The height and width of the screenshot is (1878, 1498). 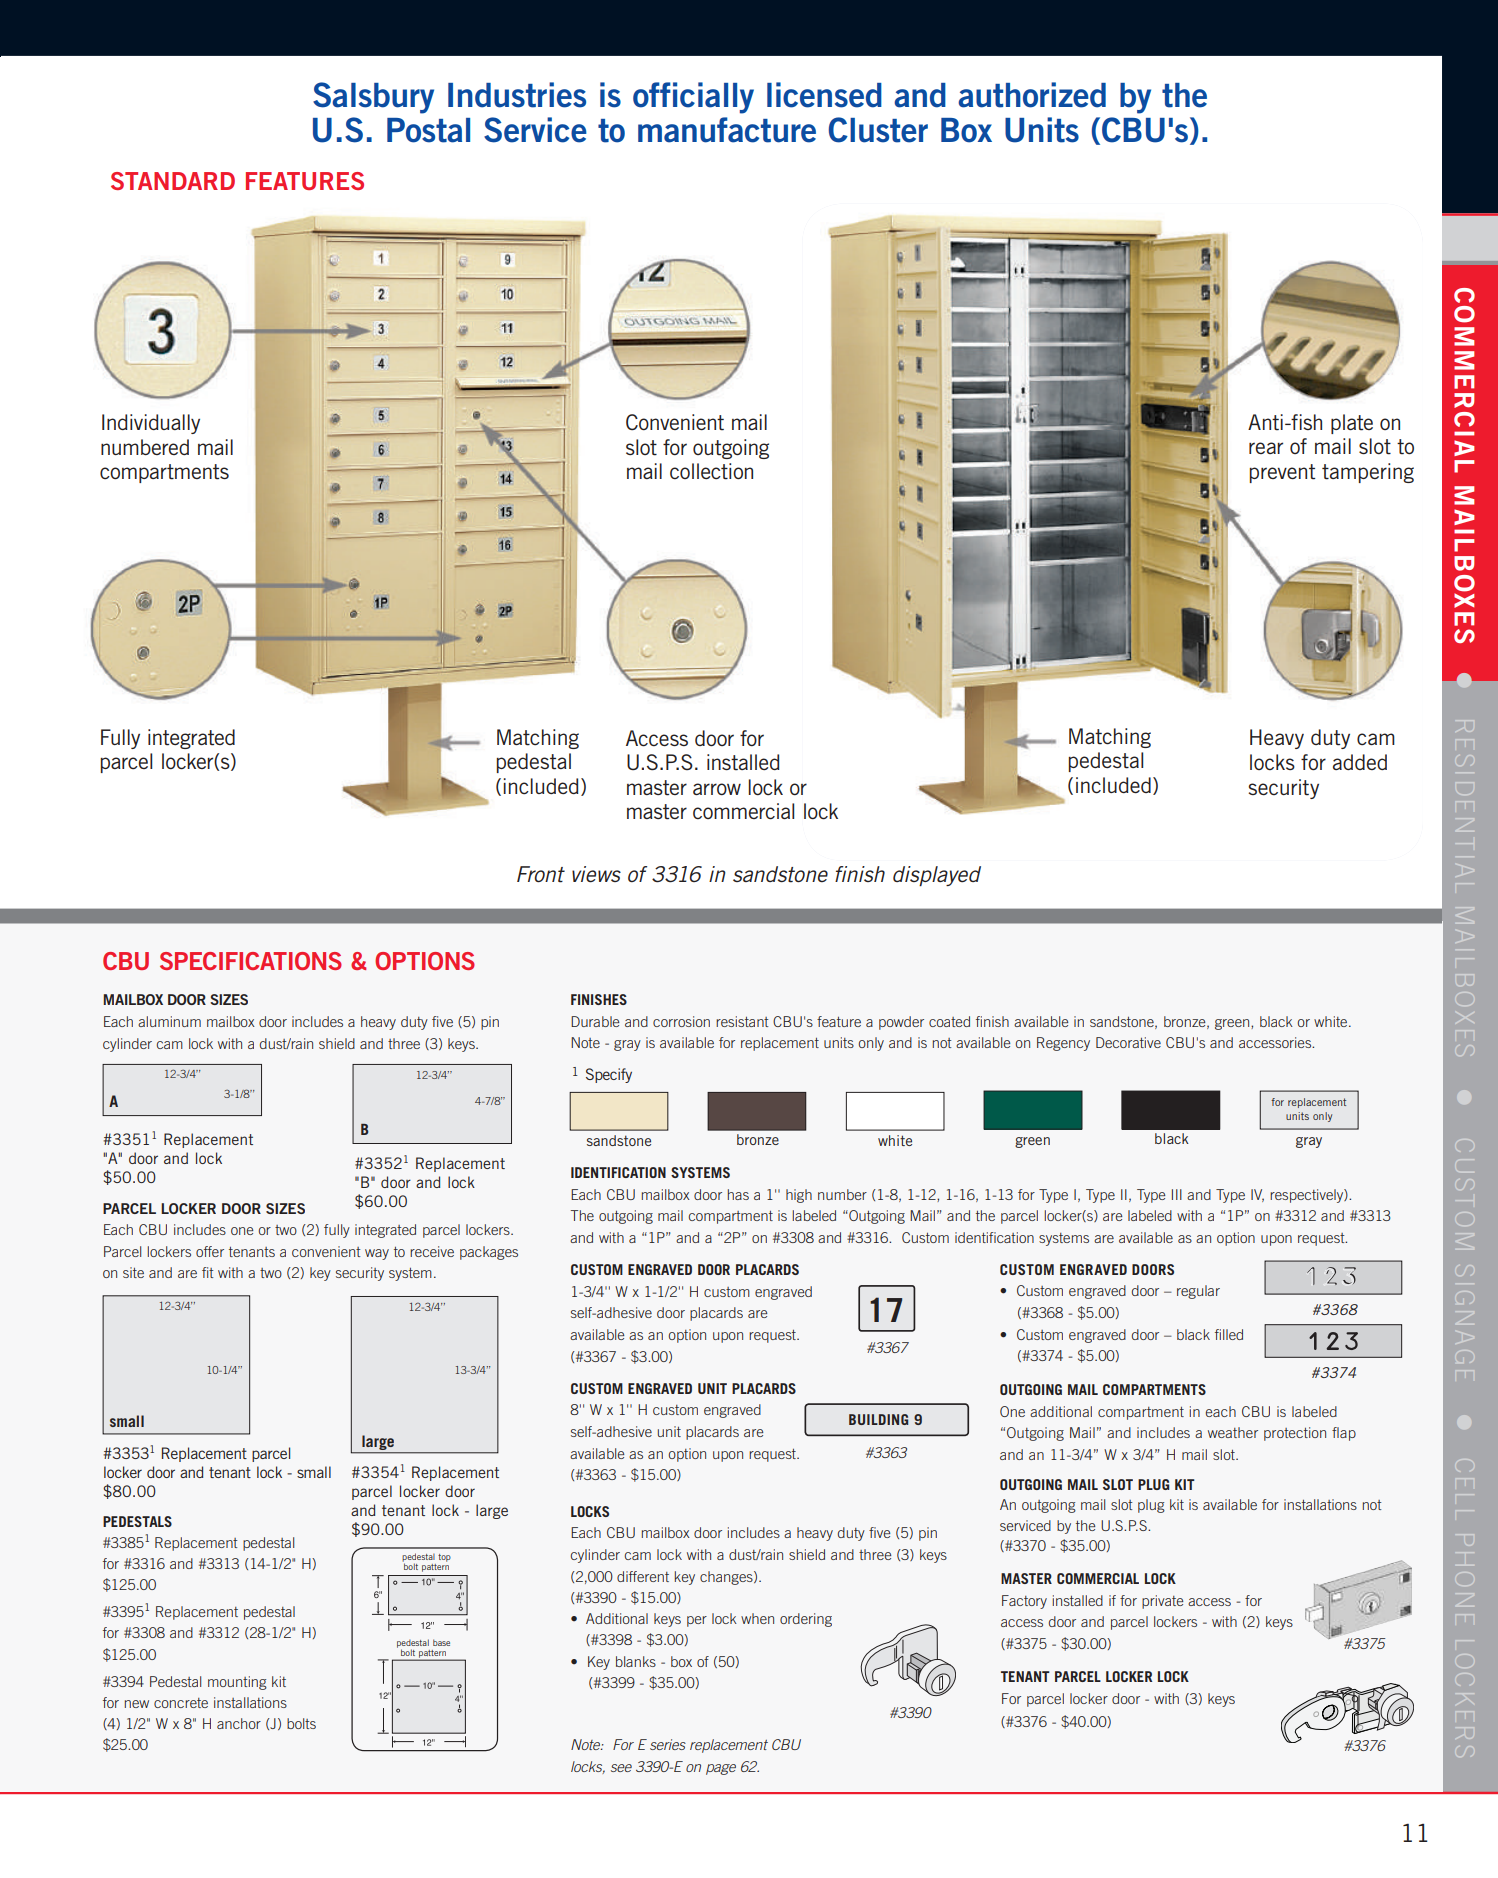 What do you see at coordinates (151, 424) in the screenshot?
I see `Individually` at bounding box center [151, 424].
